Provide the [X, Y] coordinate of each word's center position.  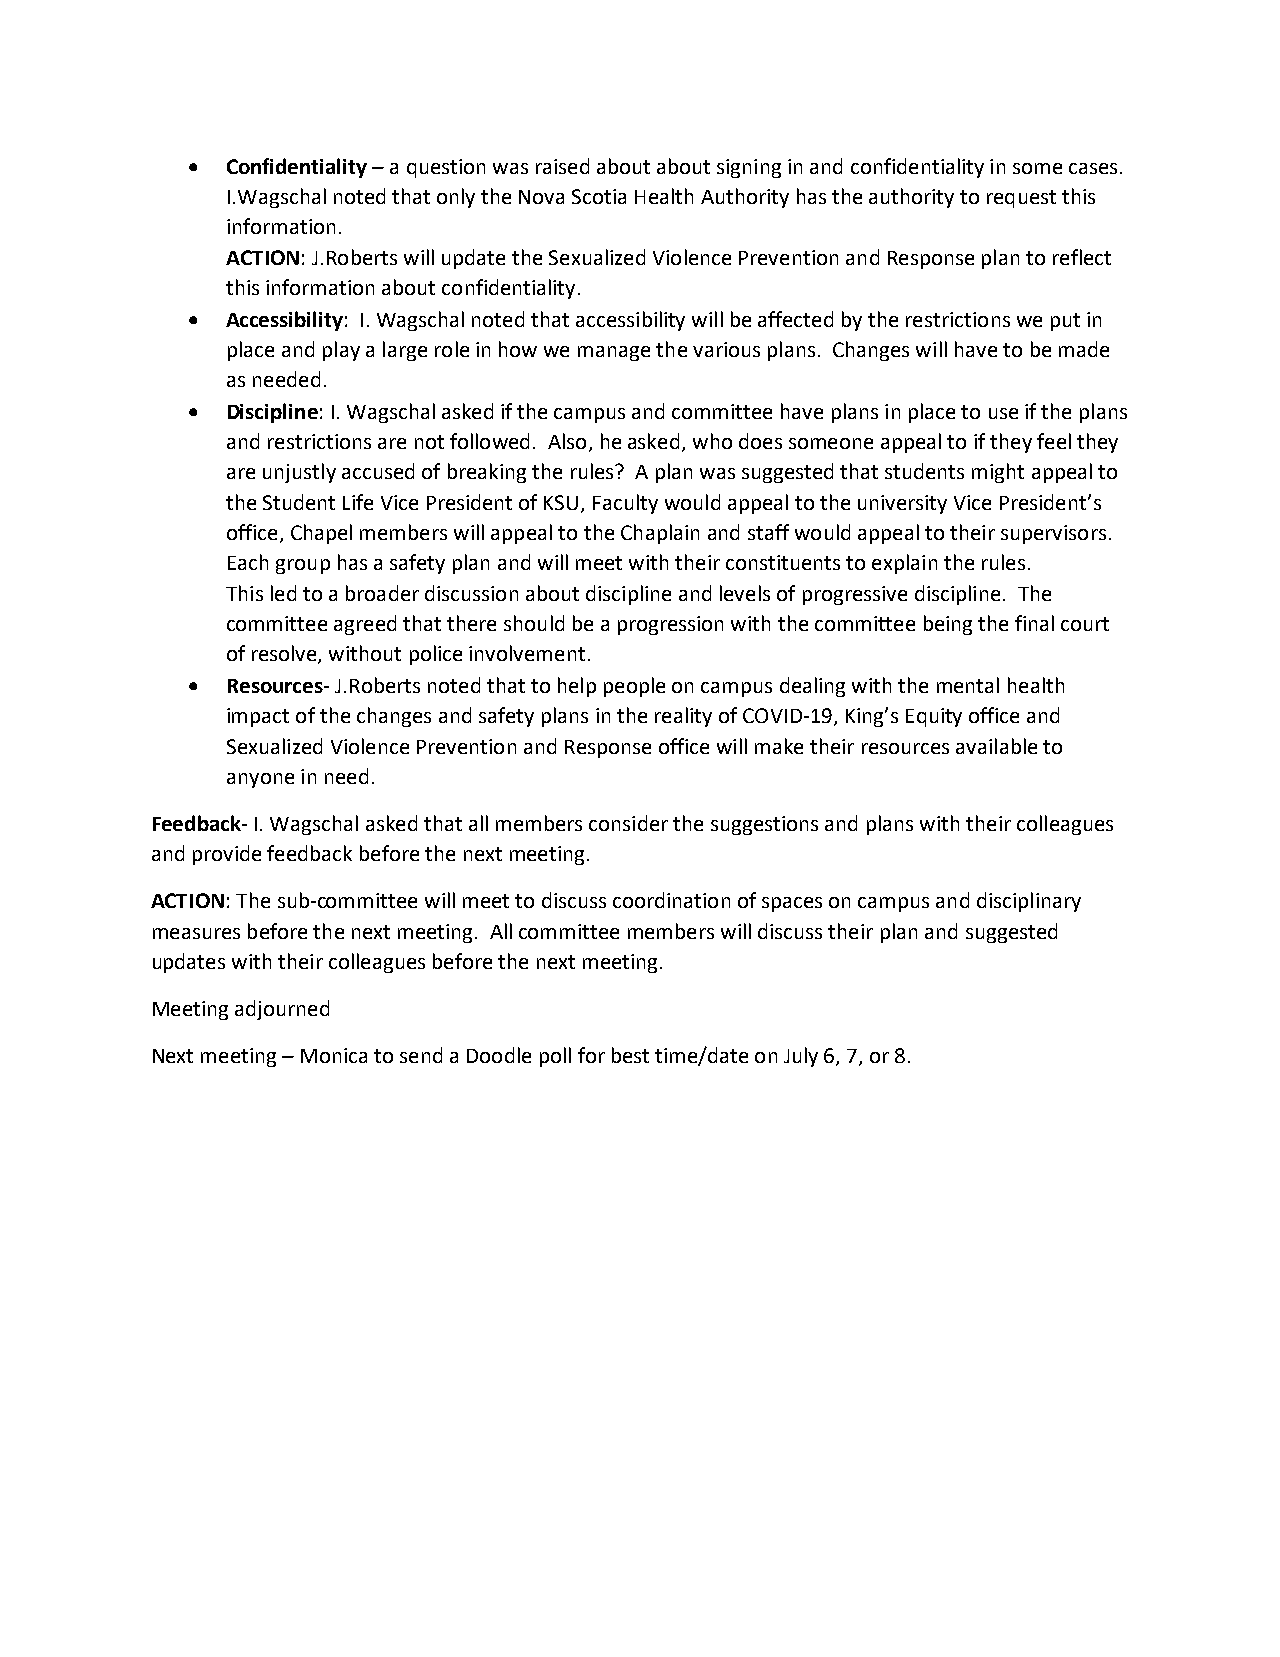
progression [670, 625]
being [948, 625]
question [446, 168]
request [1021, 199]
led [283, 593]
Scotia [599, 196]
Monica [334, 1055]
